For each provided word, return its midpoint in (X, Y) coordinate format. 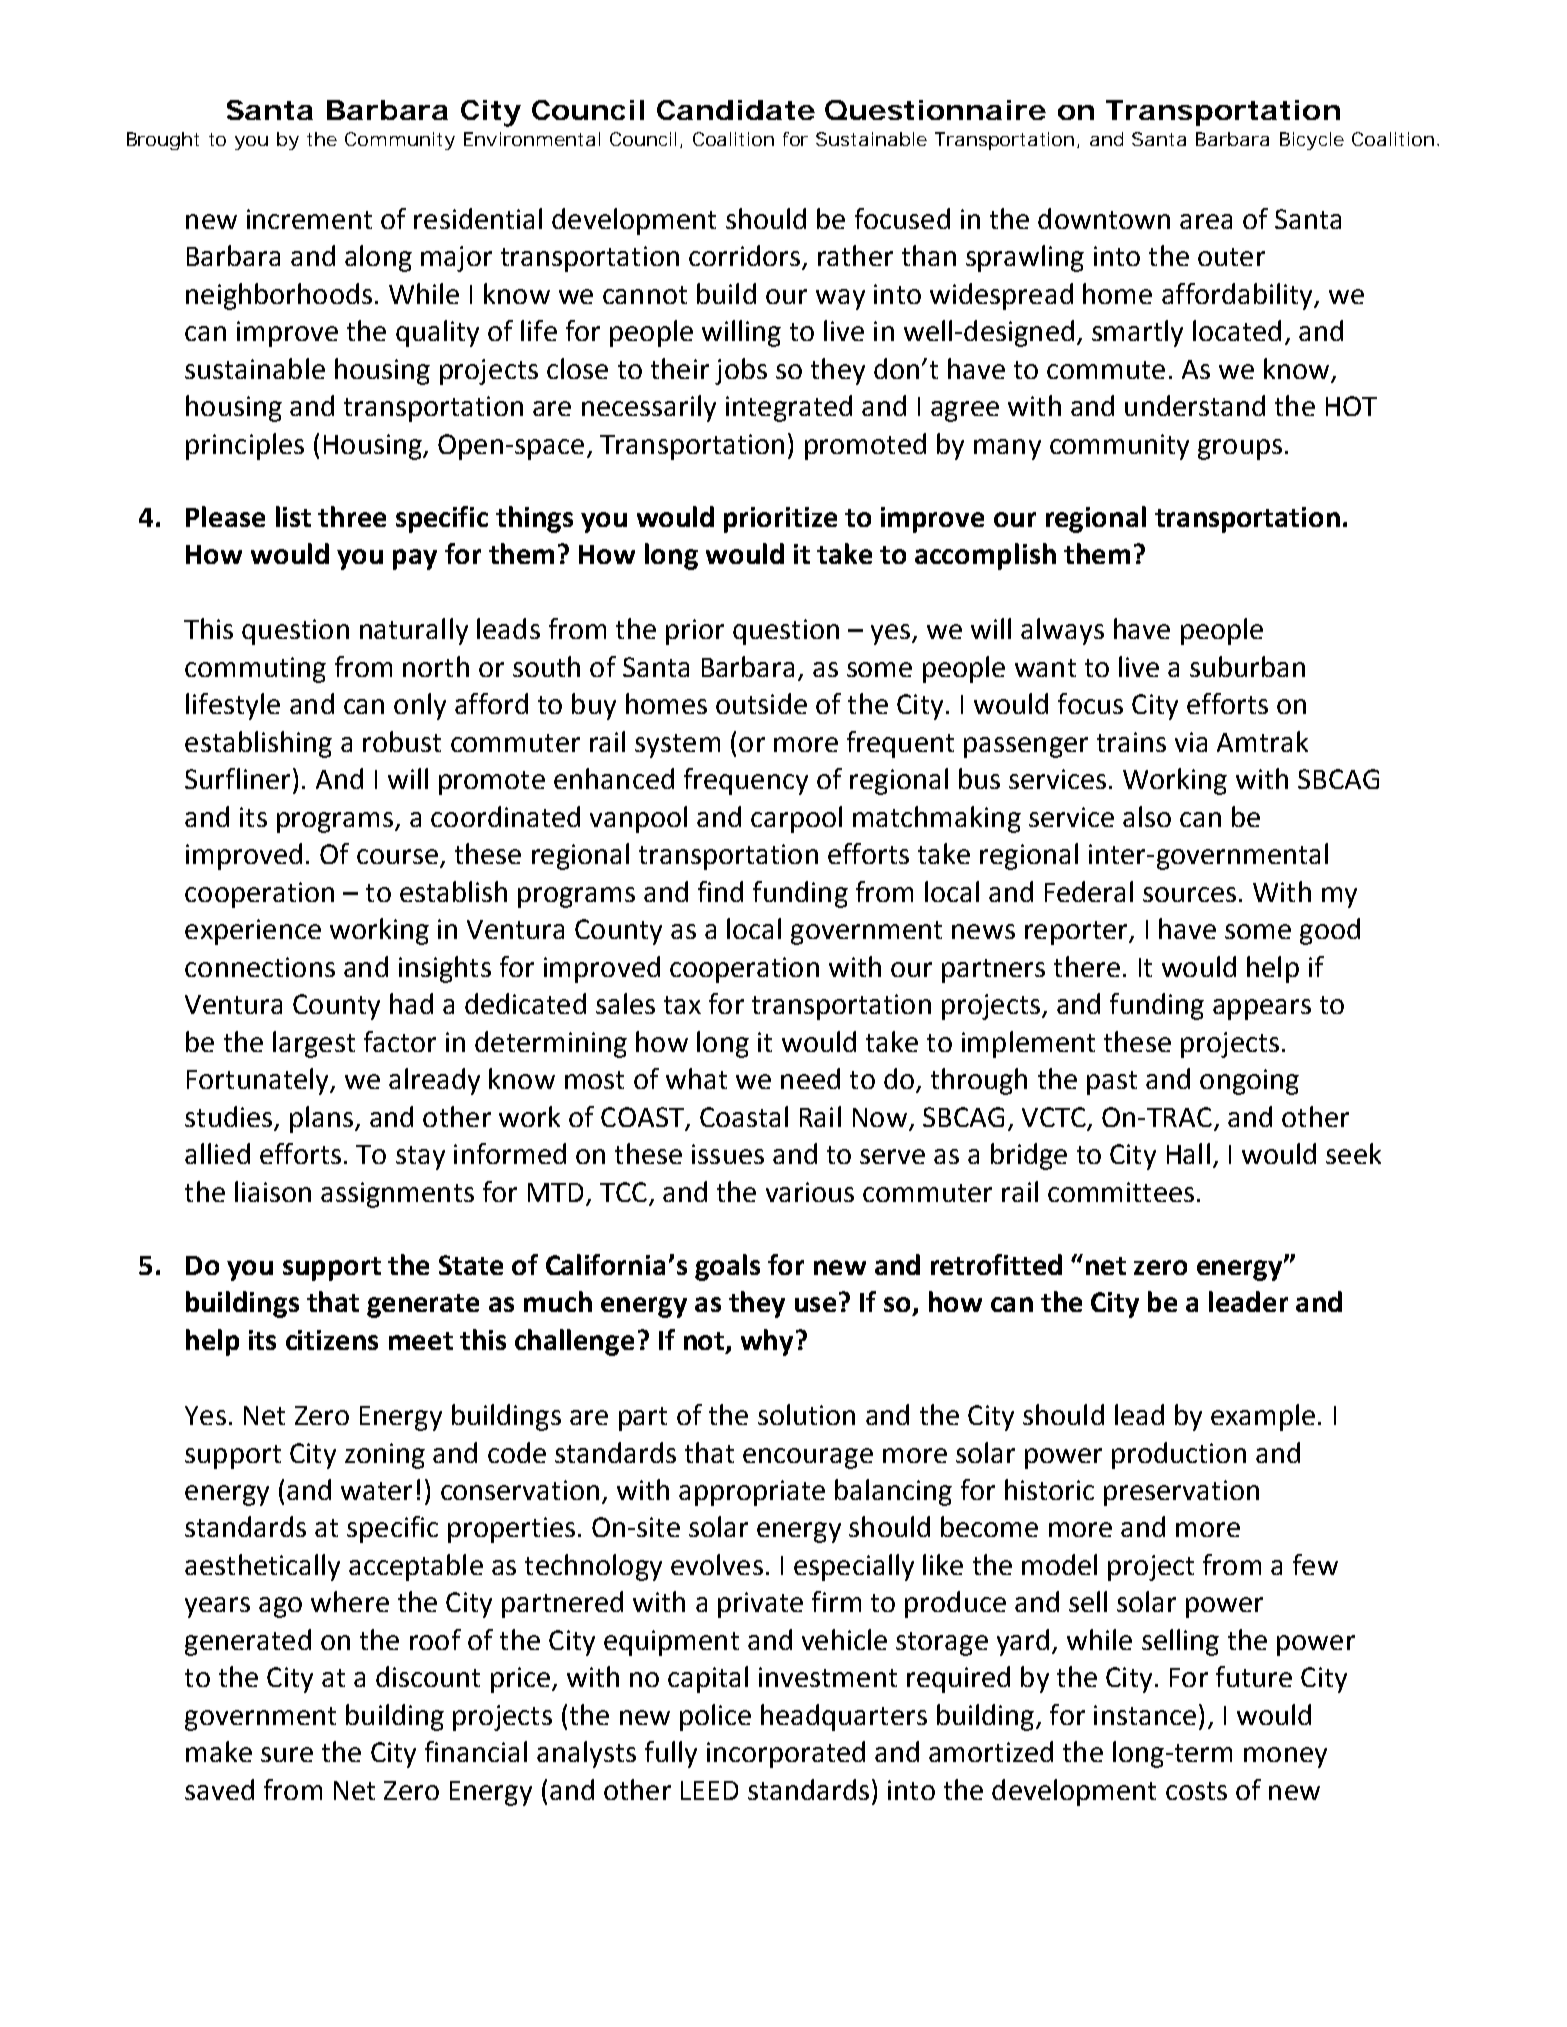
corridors (744, 255)
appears (1262, 1009)
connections (260, 967)
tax (682, 1005)
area (1206, 221)
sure (287, 1754)
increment (309, 219)
